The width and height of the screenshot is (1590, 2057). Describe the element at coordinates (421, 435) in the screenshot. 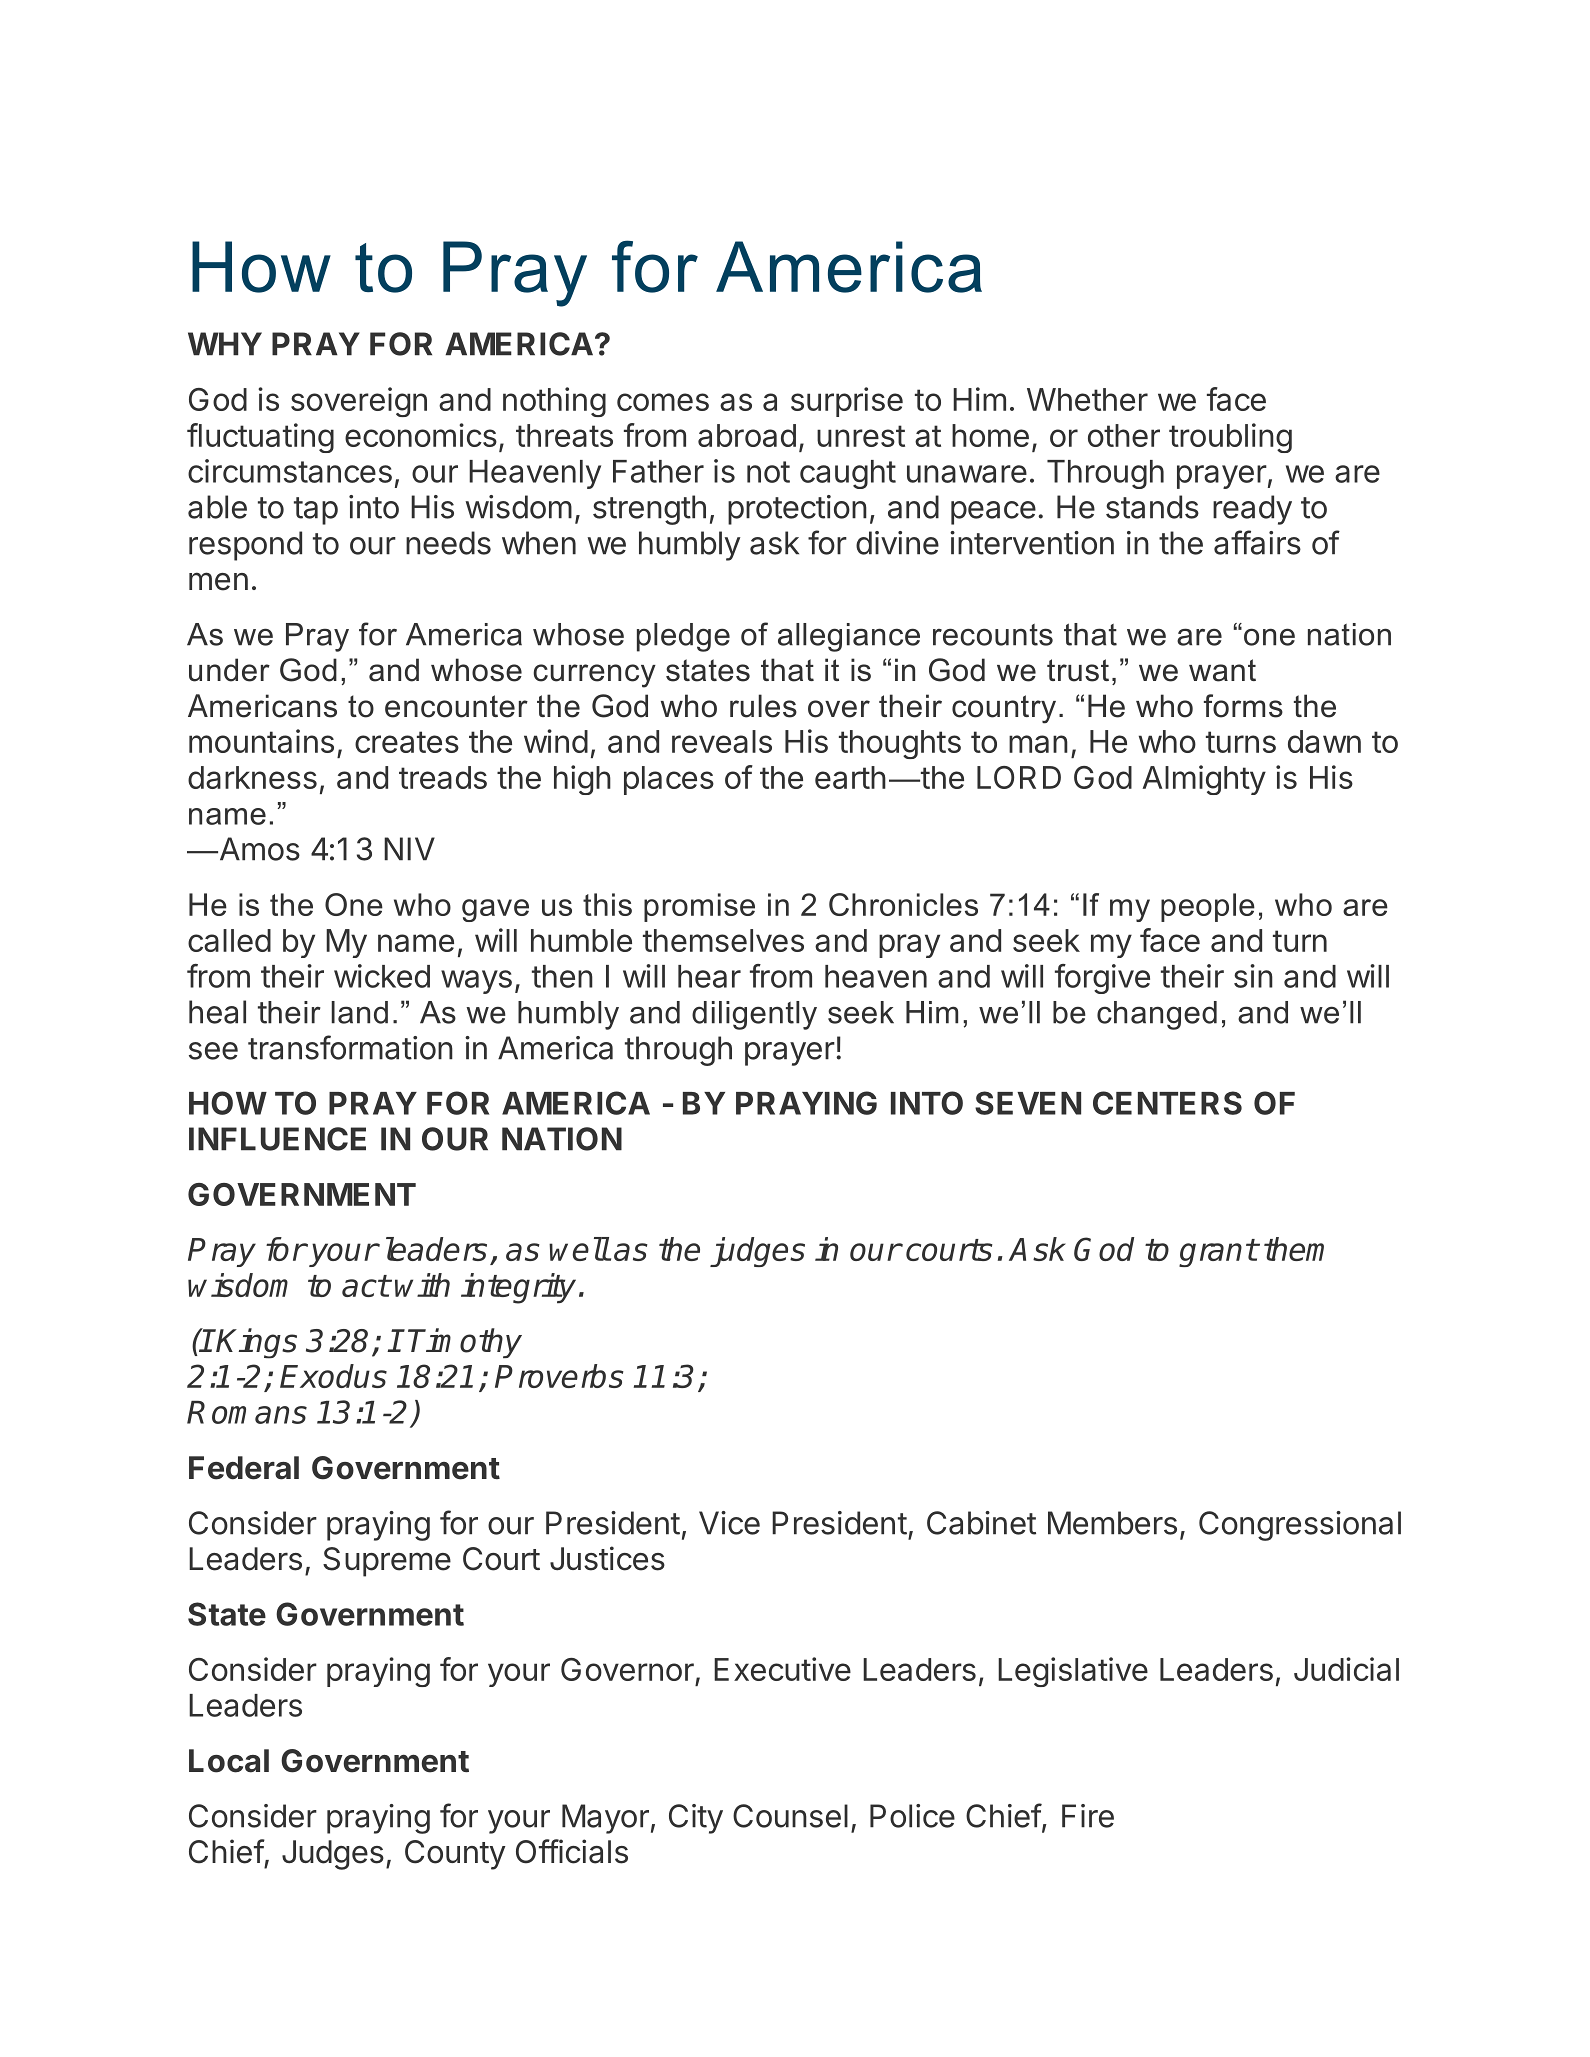

I see `economics` at that location.
